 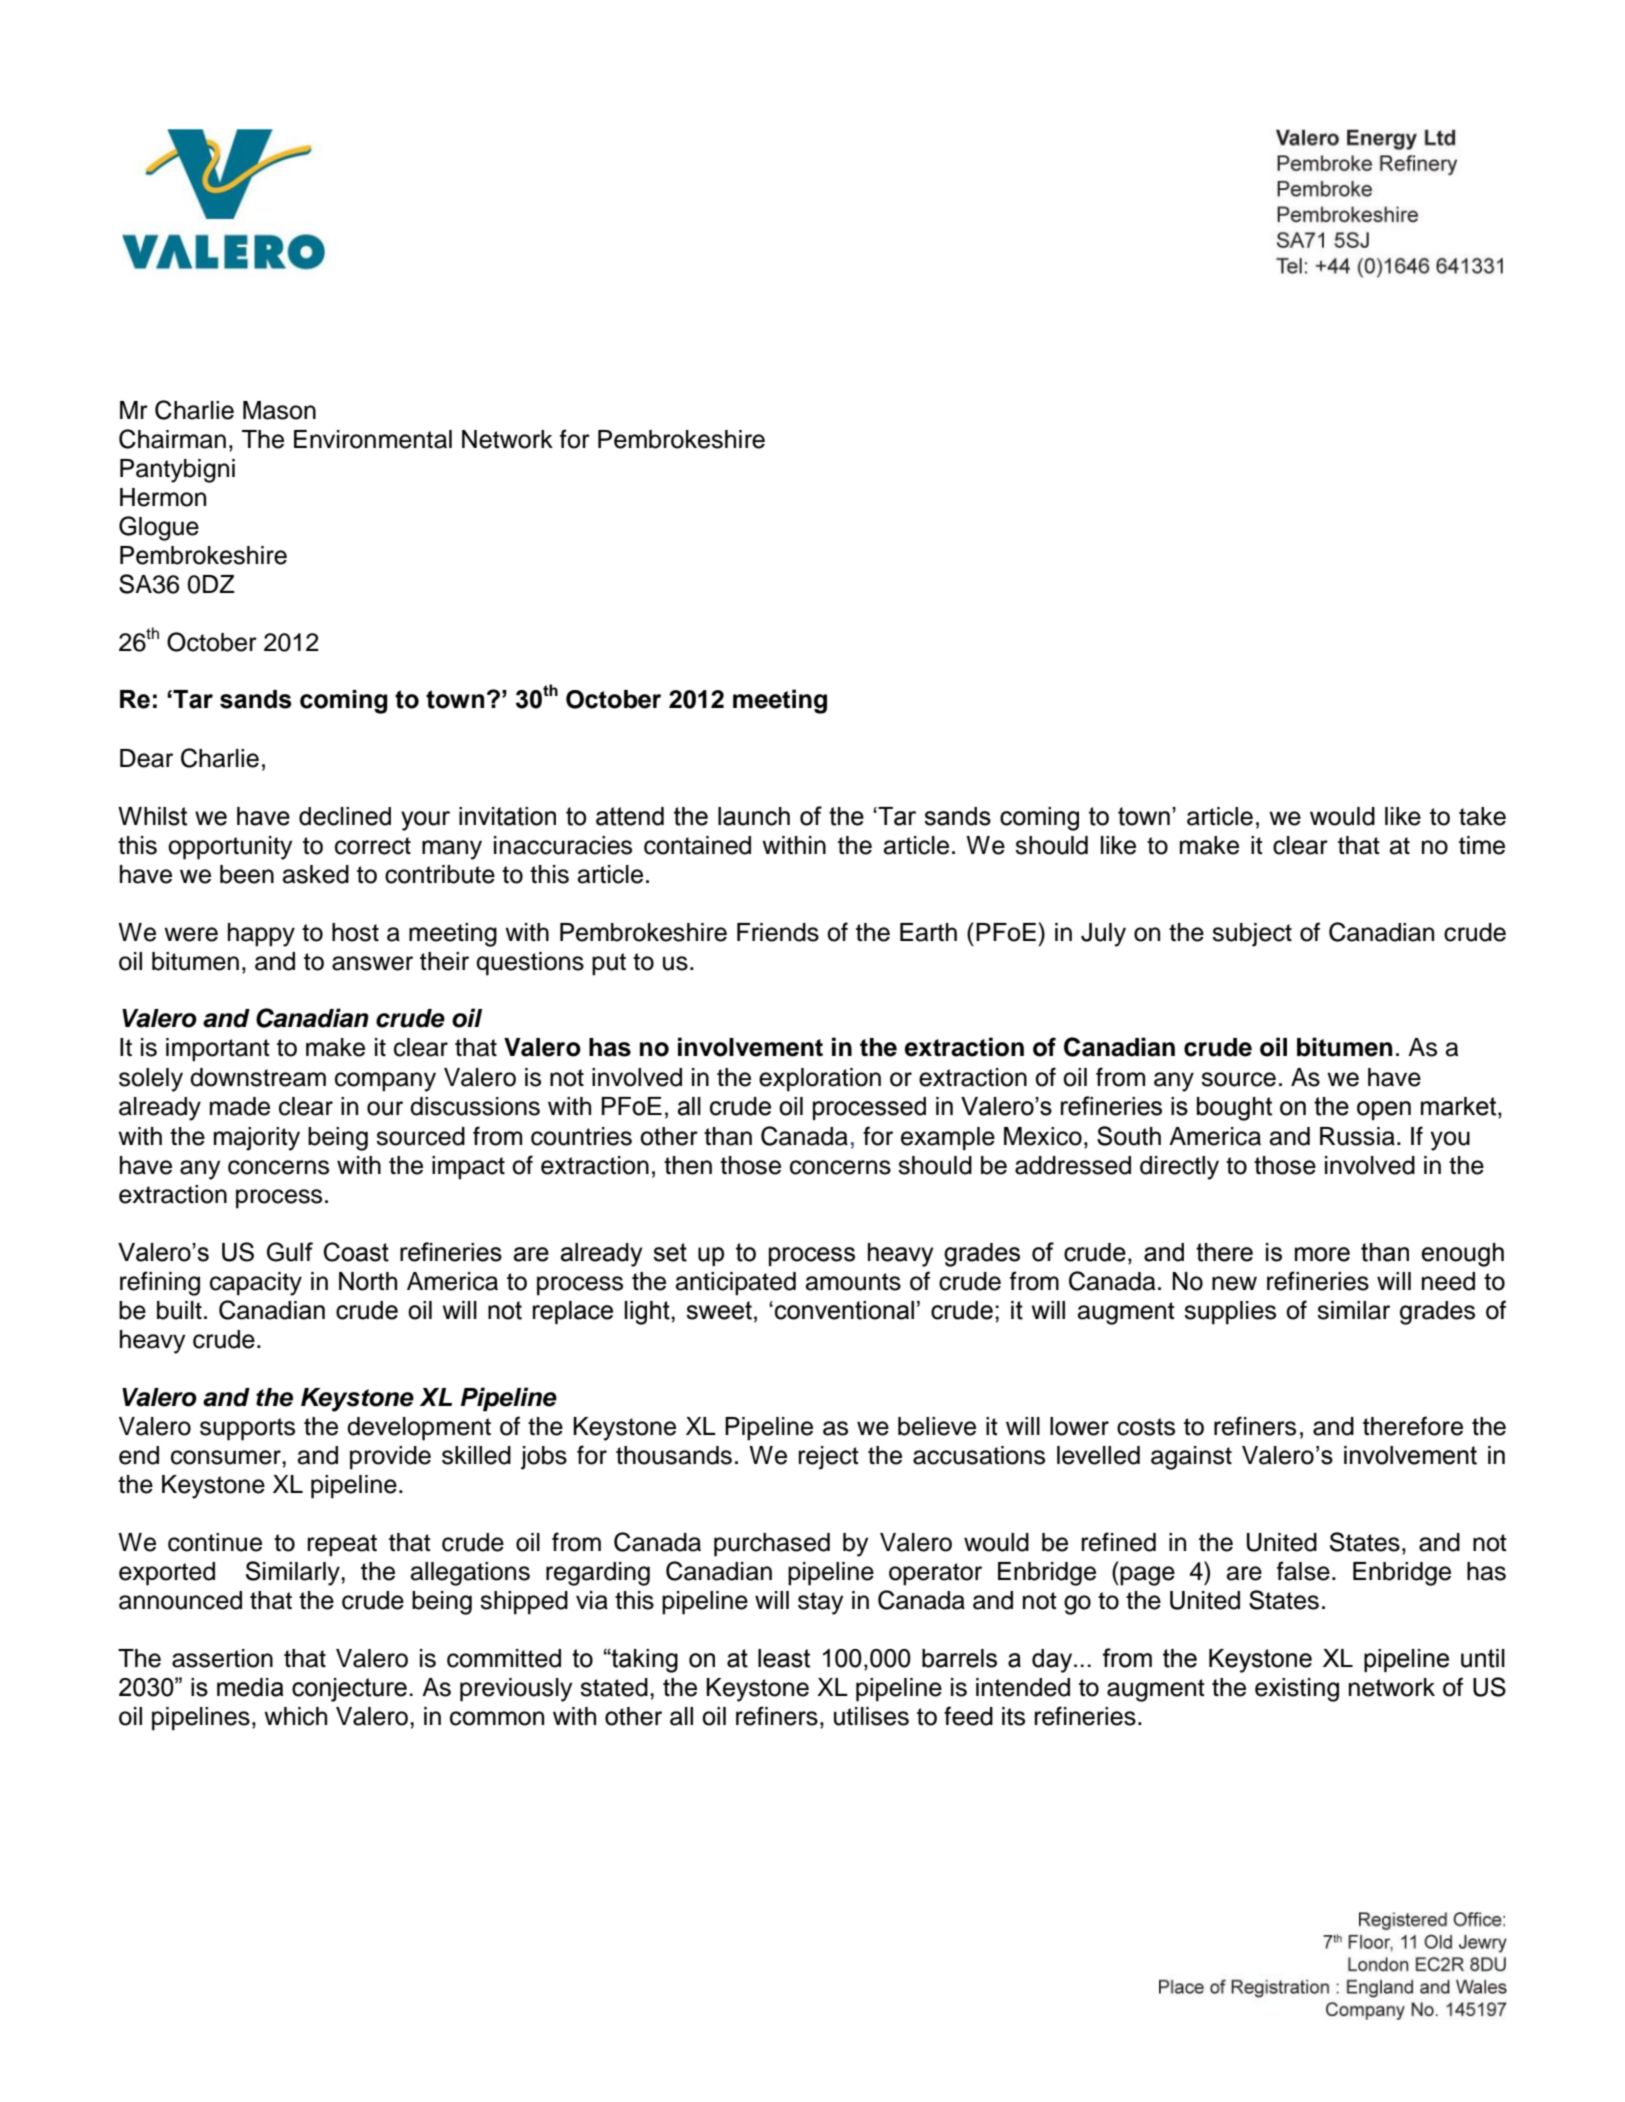 I want to click on take, so click(x=1482, y=816).
